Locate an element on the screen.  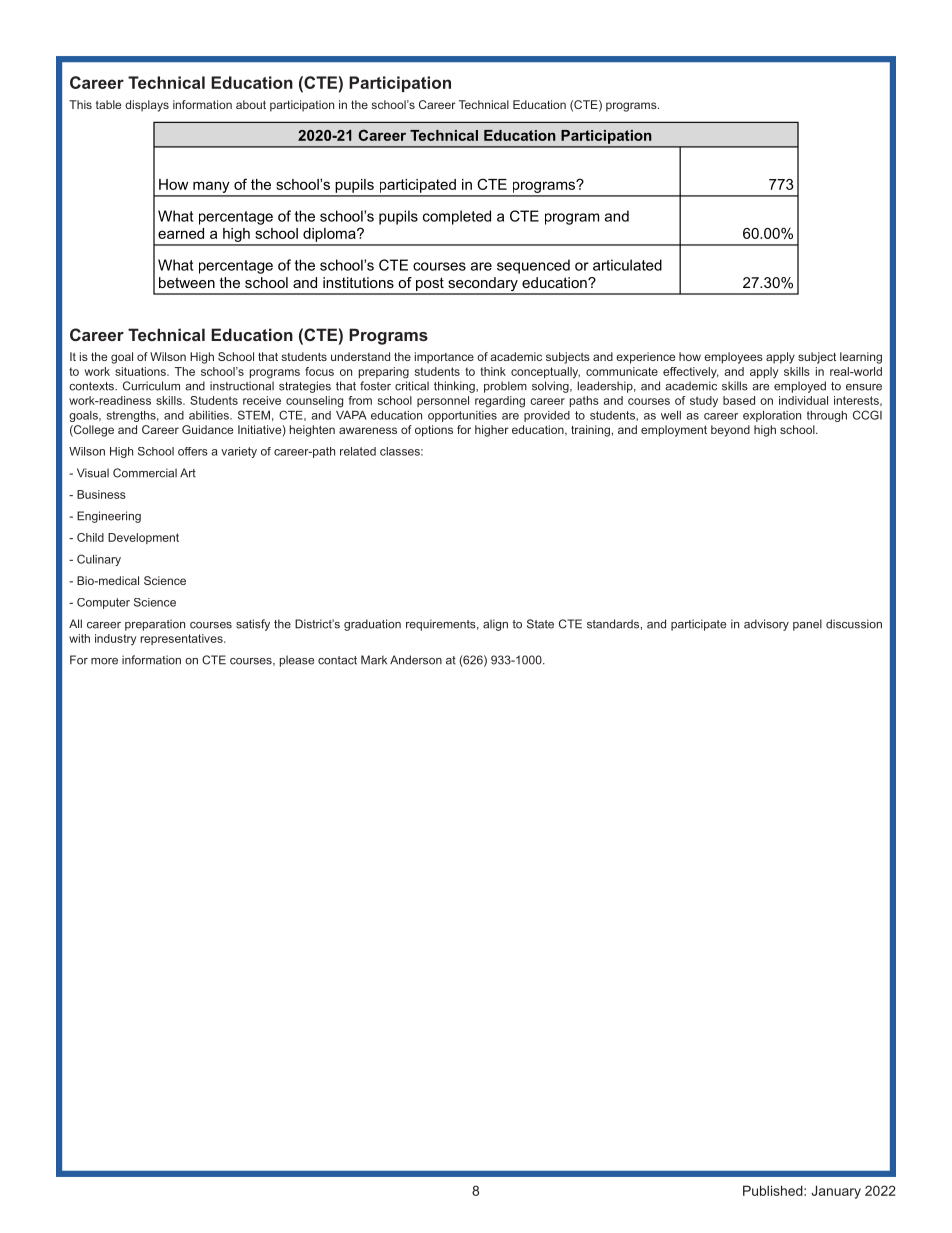
more is located at coordinates (104, 661).
